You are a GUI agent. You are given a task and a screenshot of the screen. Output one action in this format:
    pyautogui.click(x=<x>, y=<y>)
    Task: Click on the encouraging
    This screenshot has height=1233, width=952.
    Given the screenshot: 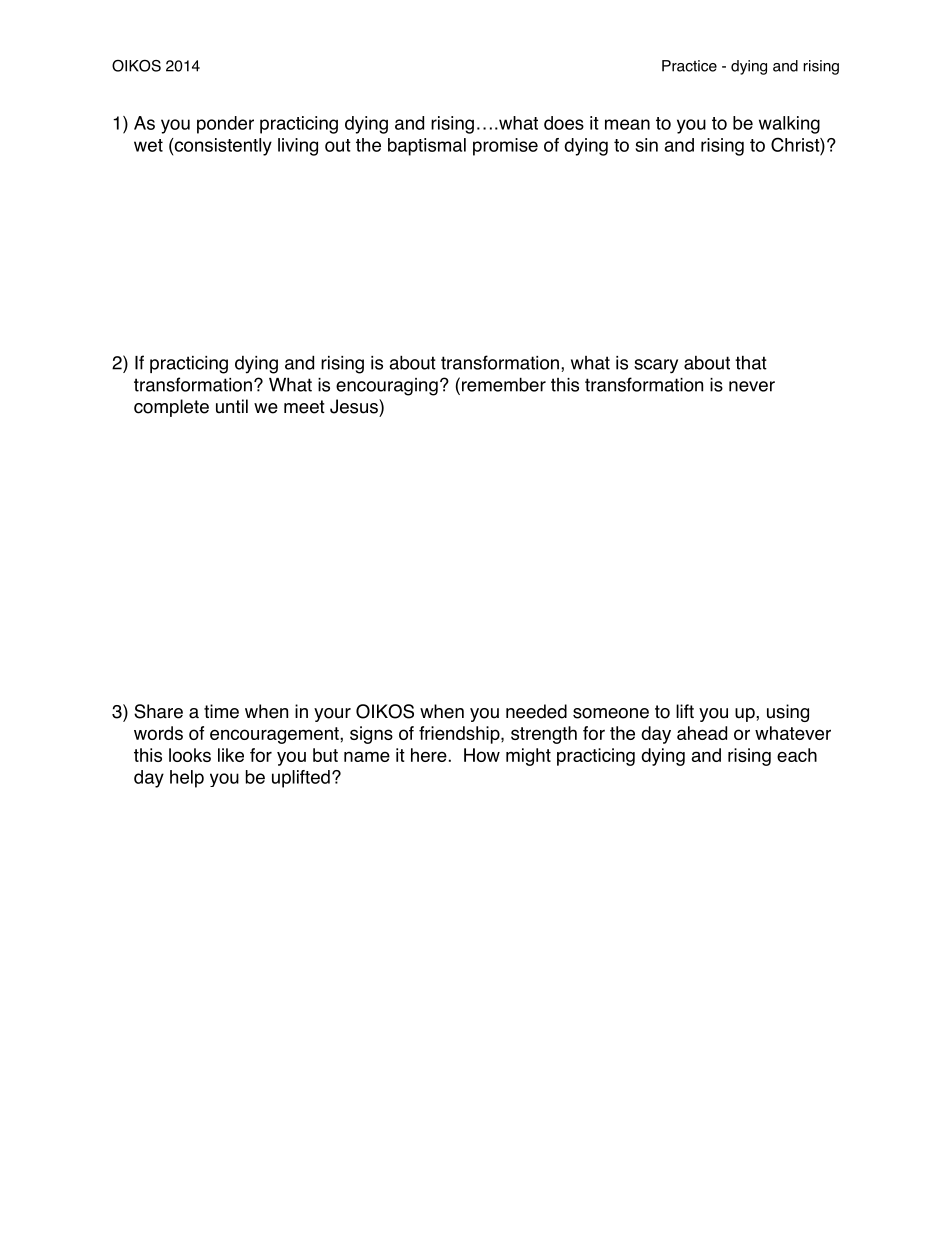 What is the action you would take?
    pyautogui.click(x=387, y=387)
